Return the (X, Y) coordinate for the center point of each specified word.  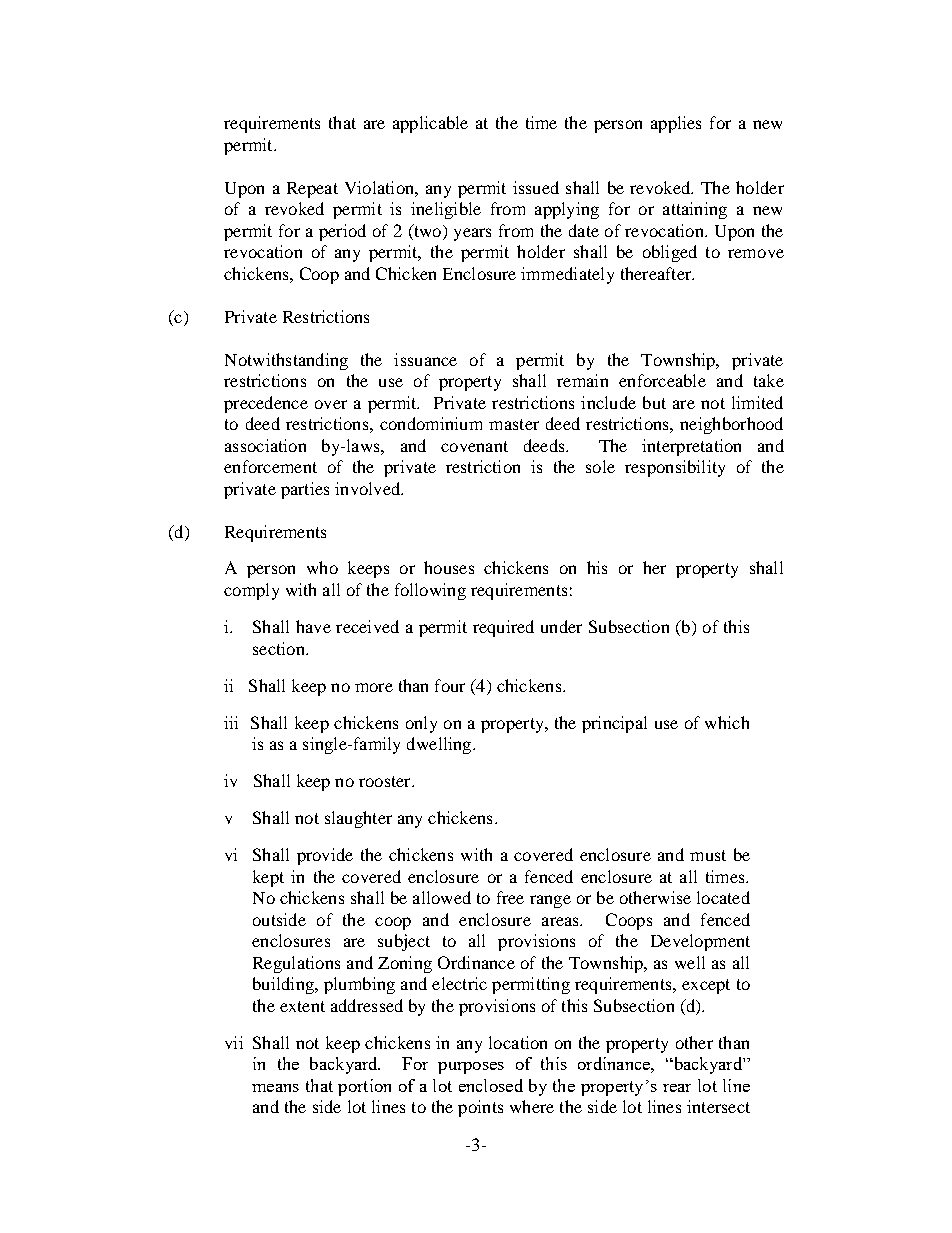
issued (536, 187)
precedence (266, 404)
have (313, 626)
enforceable (662, 380)
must (708, 855)
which (727, 722)
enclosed (491, 1085)
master (514, 424)
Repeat (312, 190)
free (510, 897)
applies (676, 124)
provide (325, 856)
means (275, 1088)
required (503, 628)
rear (677, 1088)
